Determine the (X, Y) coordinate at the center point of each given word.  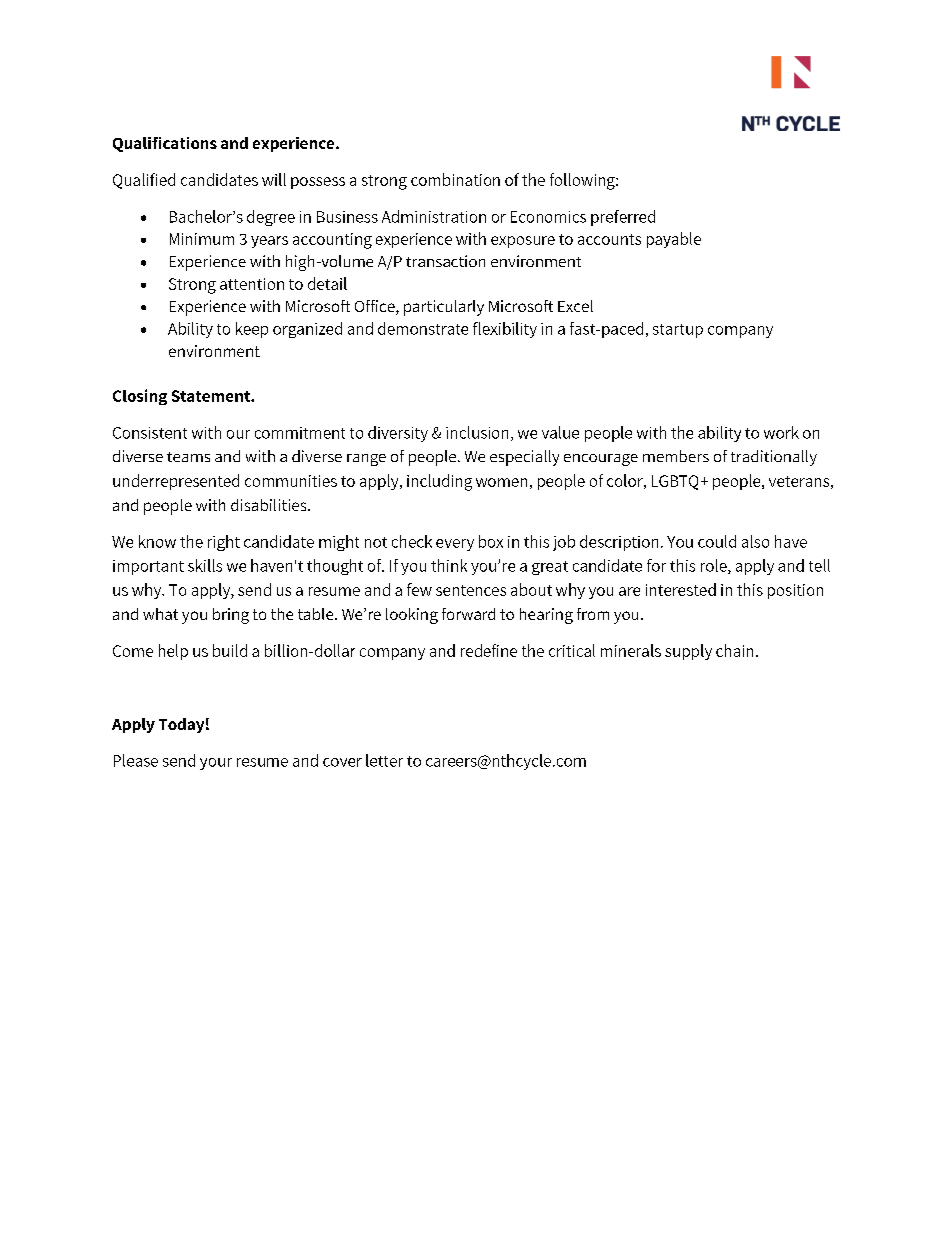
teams (188, 457)
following (583, 181)
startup (678, 331)
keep (252, 330)
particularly (444, 308)
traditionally (774, 458)
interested (681, 589)
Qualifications (165, 144)
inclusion (477, 432)
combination (455, 179)
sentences (471, 590)
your (216, 764)
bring (231, 616)
